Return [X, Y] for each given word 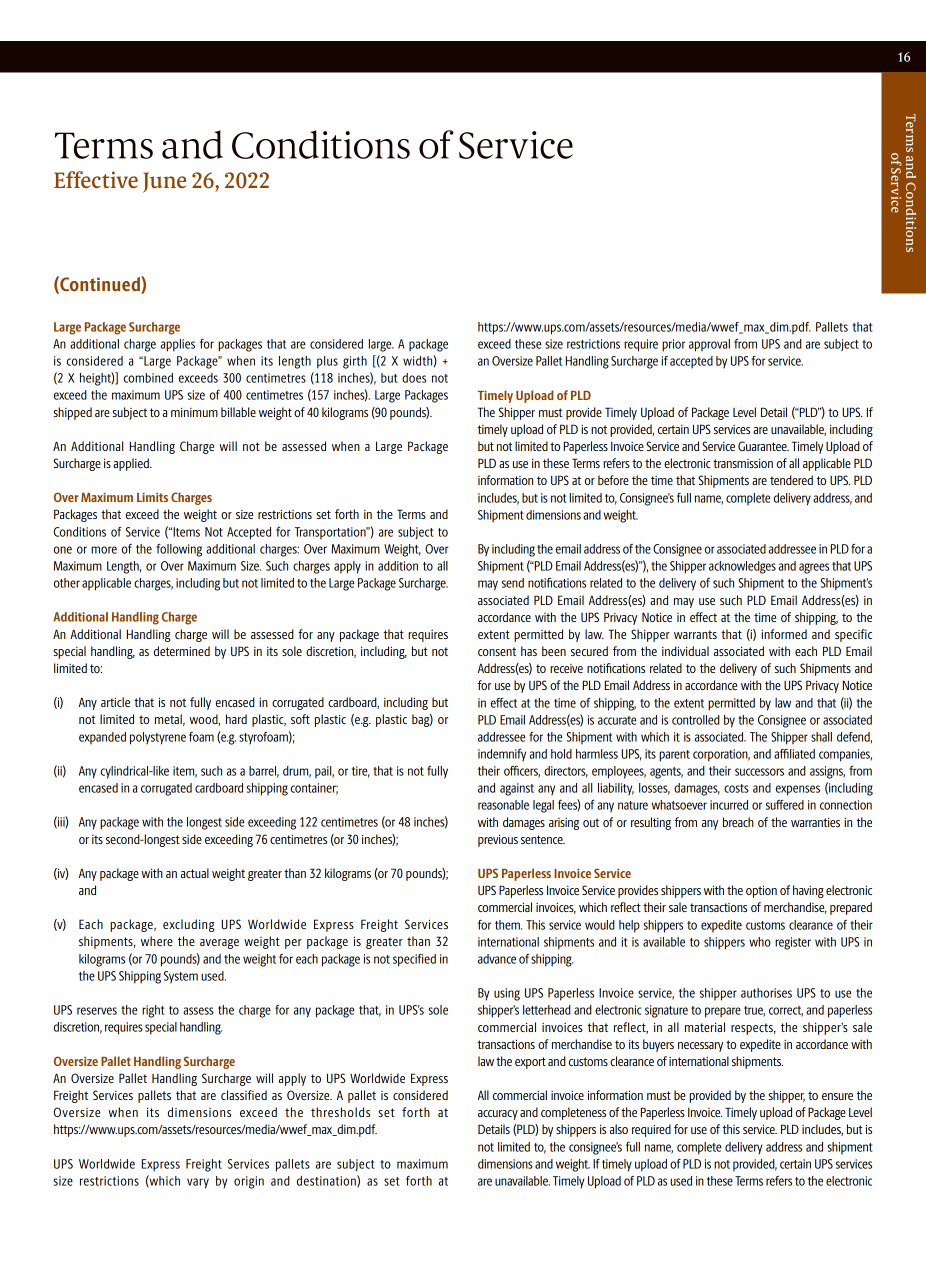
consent [497, 651]
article [115, 702]
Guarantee [763, 446]
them [508, 925]
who [760, 942]
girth [355, 362]
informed [784, 634]
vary [198, 1183]
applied [132, 464]
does [414, 378]
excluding [189, 925]
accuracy [498, 1115]
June [164, 182]
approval [709, 345]
